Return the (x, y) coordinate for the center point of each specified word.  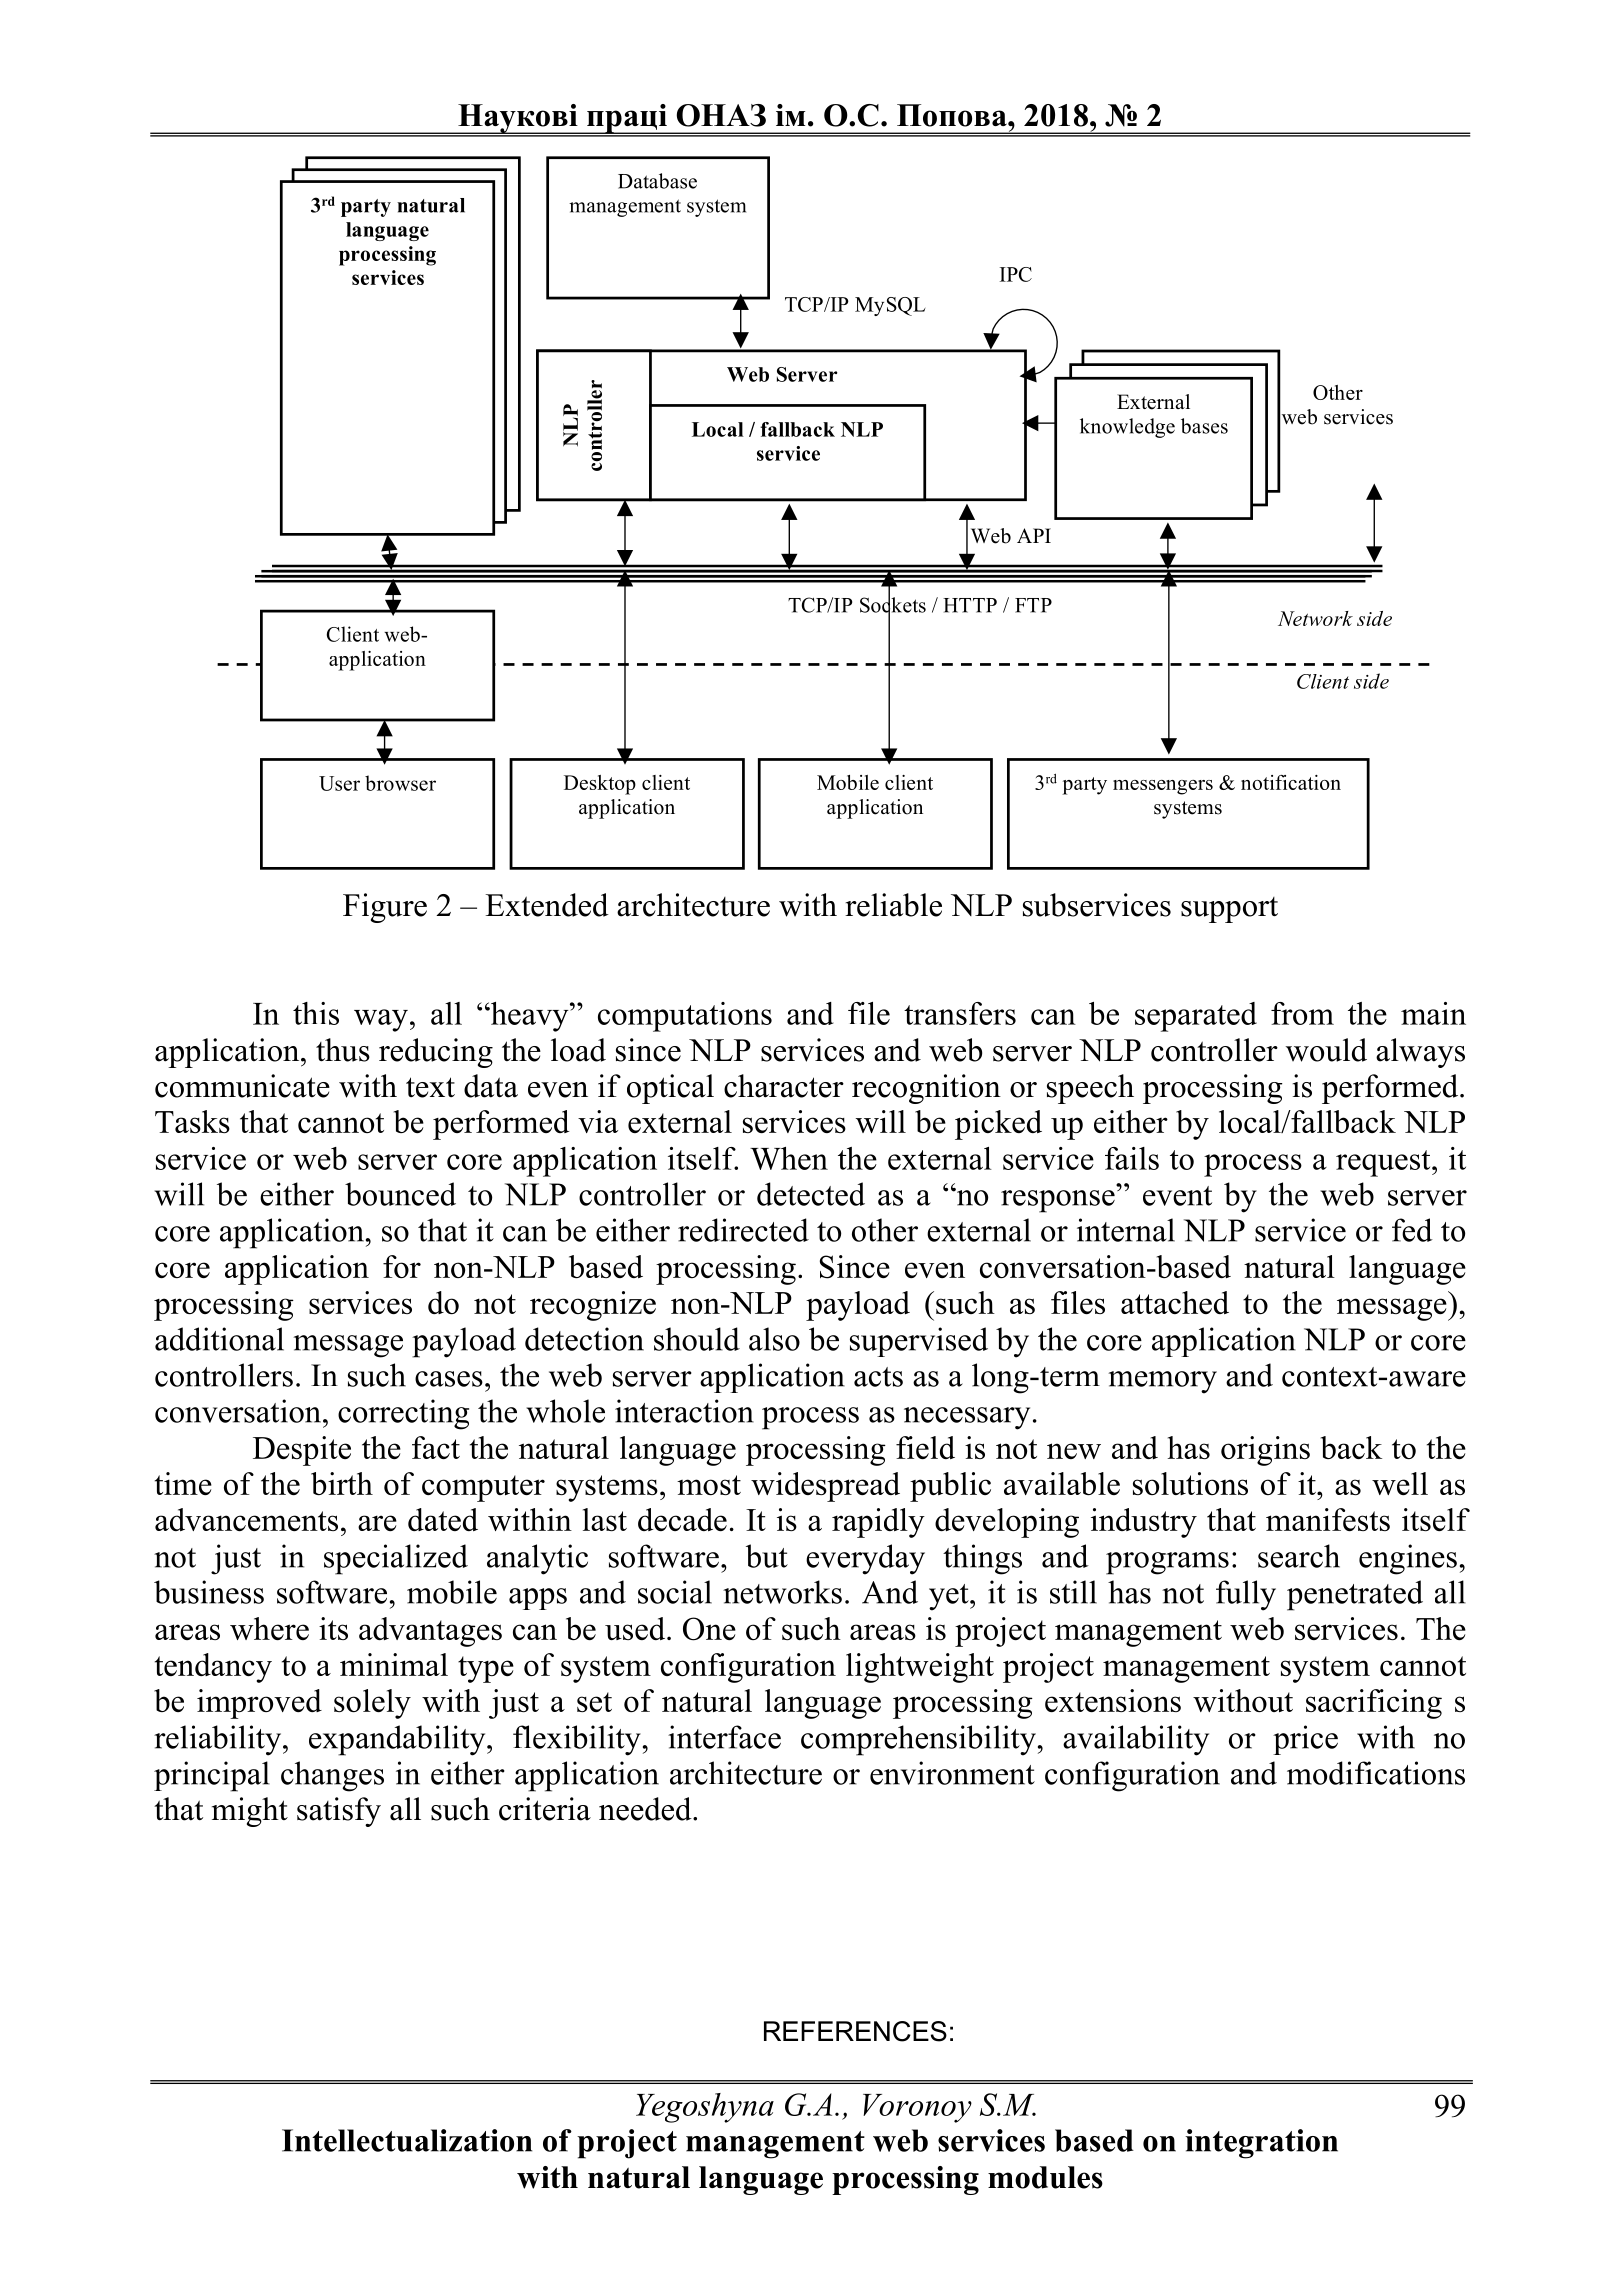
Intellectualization (407, 2140)
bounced (400, 1194)
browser (400, 783)
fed (1412, 1230)
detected (811, 1194)
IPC (1016, 274)
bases (1204, 426)
